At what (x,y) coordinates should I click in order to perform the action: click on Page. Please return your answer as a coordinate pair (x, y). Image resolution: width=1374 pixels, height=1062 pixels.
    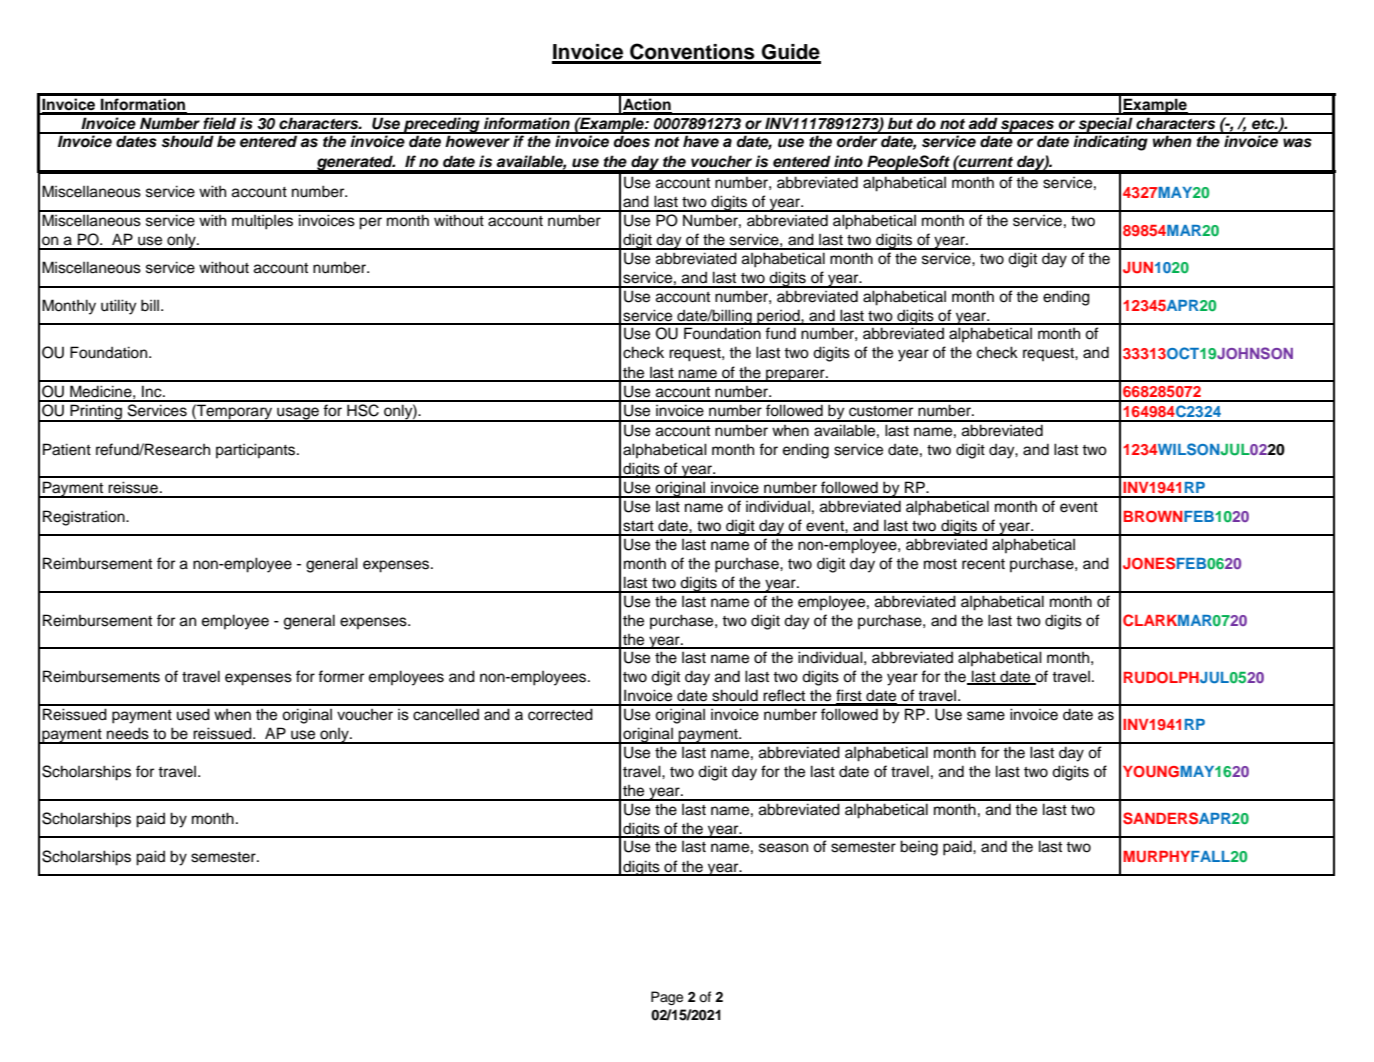
    Looking at the image, I should click on (667, 998).
